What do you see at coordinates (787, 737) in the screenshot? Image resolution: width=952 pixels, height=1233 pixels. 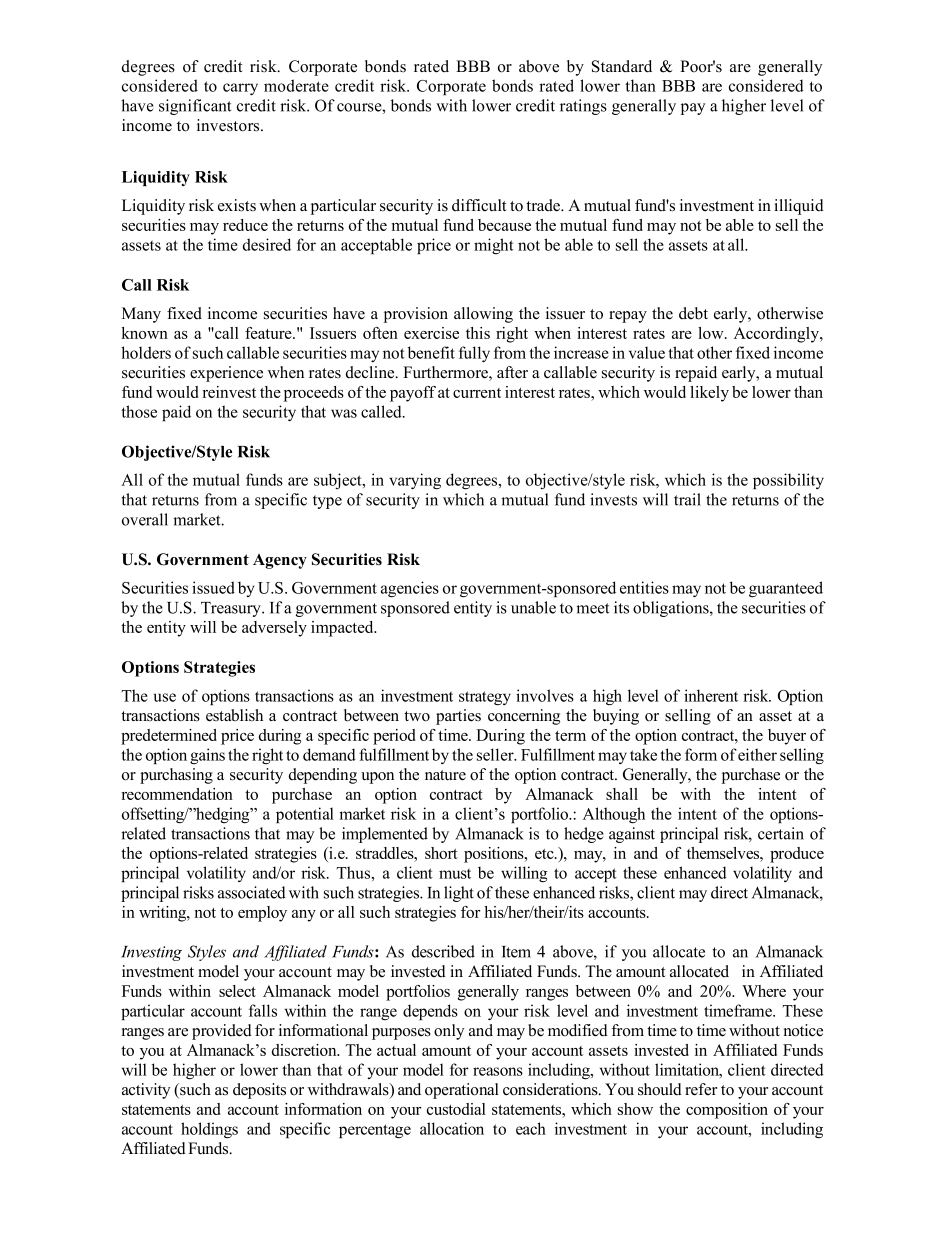 I see `buyer` at bounding box center [787, 737].
